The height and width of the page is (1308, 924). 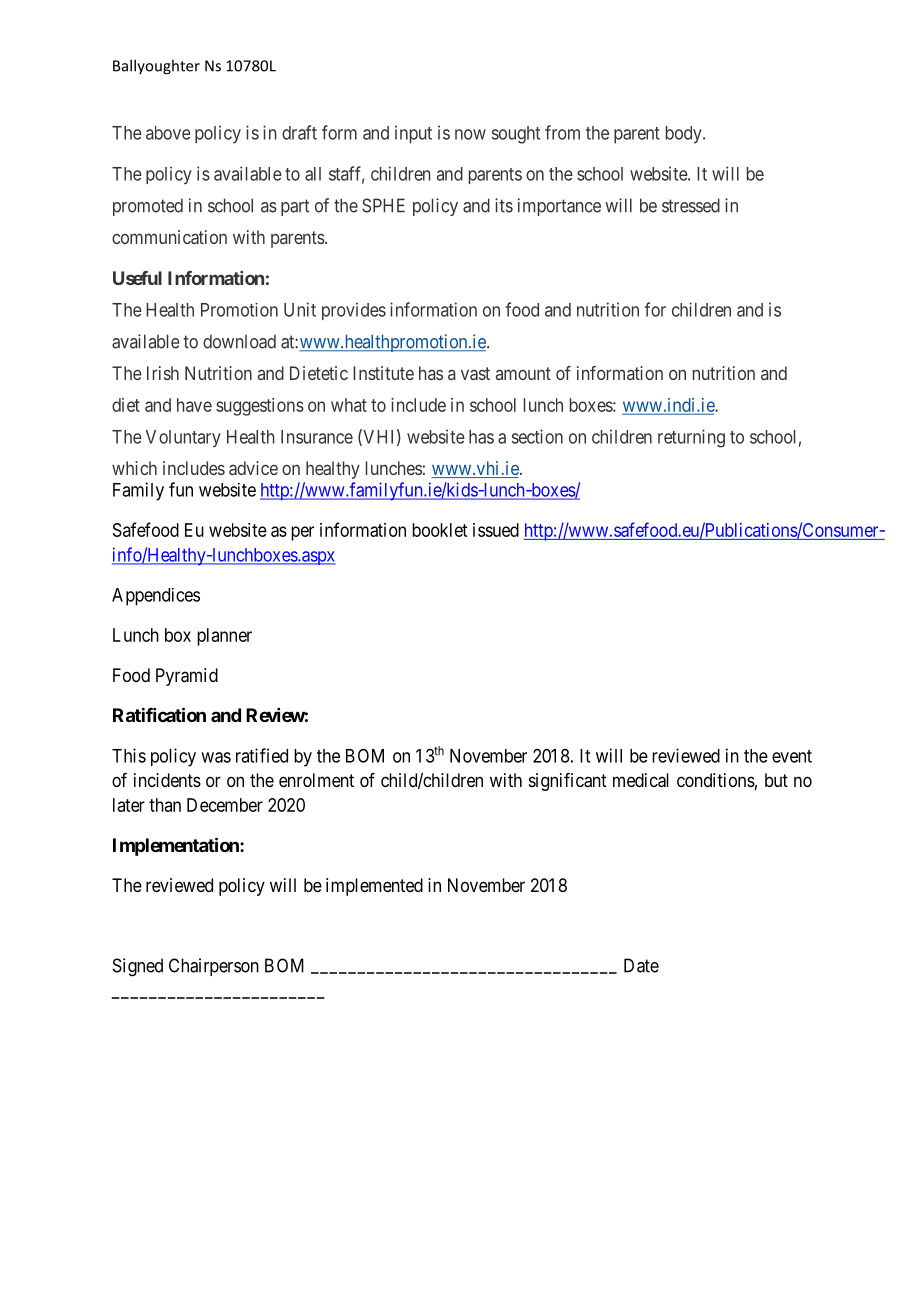 I want to click on above, so click(x=168, y=133).
